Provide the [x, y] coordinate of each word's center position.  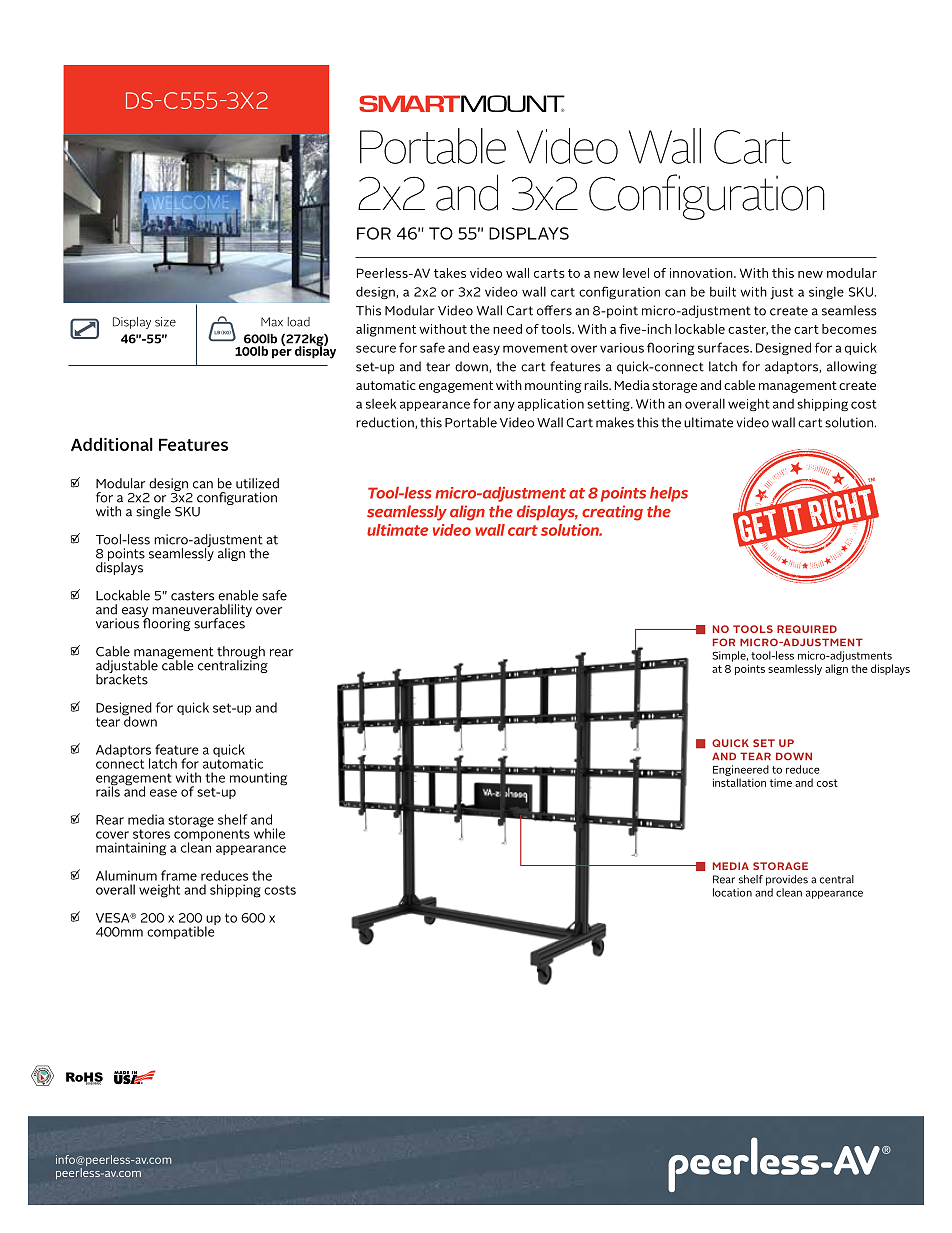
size [165, 322]
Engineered [741, 770]
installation [739, 782]
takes [450, 273]
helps [669, 494]
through [241, 654]
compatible [181, 931]
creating [612, 513]
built [723, 291]
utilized [257, 483]
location [732, 892]
